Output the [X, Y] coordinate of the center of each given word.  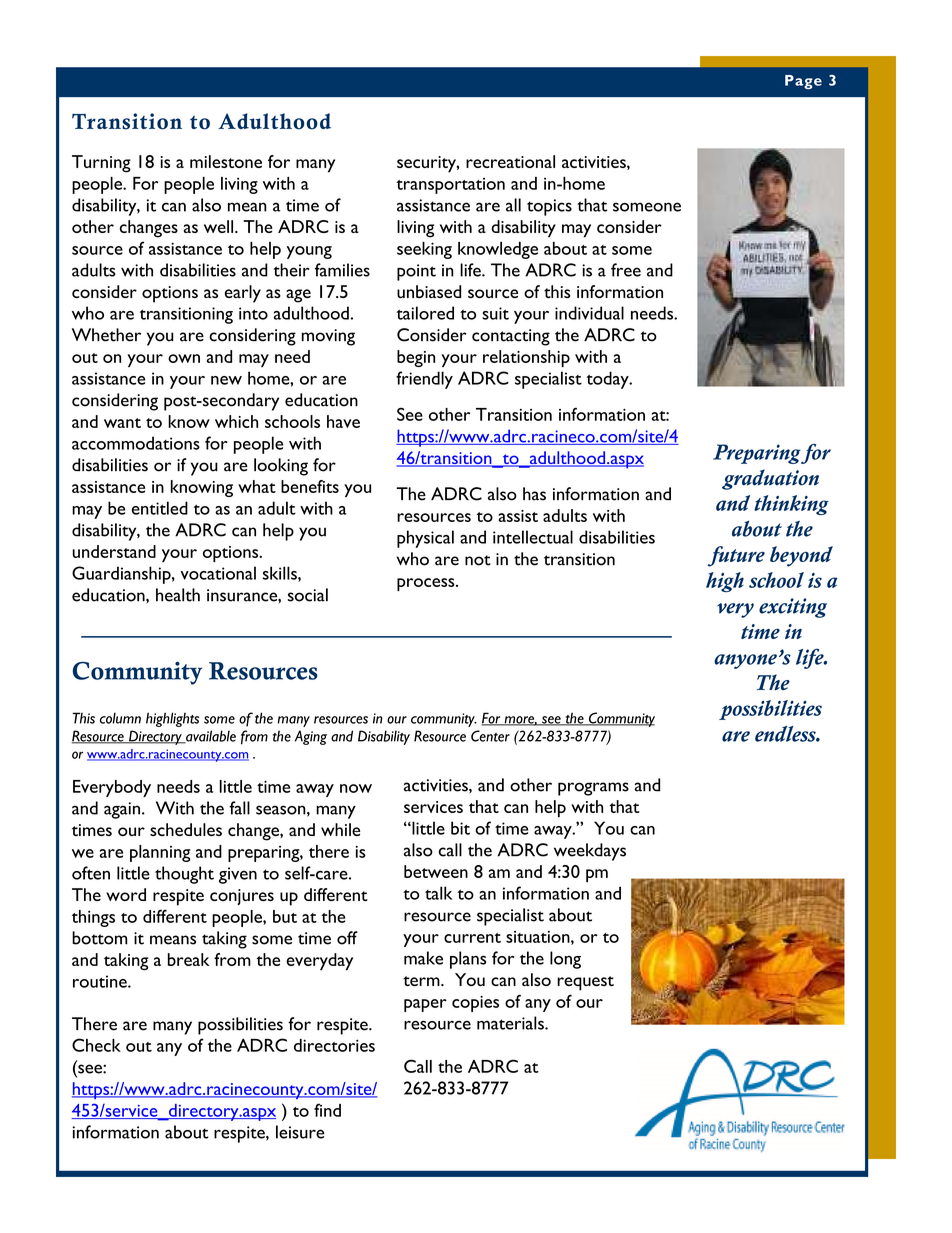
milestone [226, 161]
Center [490, 736]
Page [803, 82]
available [210, 737]
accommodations [136, 443]
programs [593, 789]
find [327, 1110]
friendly [424, 380]
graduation [770, 479]
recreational [510, 161]
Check [96, 1045]
